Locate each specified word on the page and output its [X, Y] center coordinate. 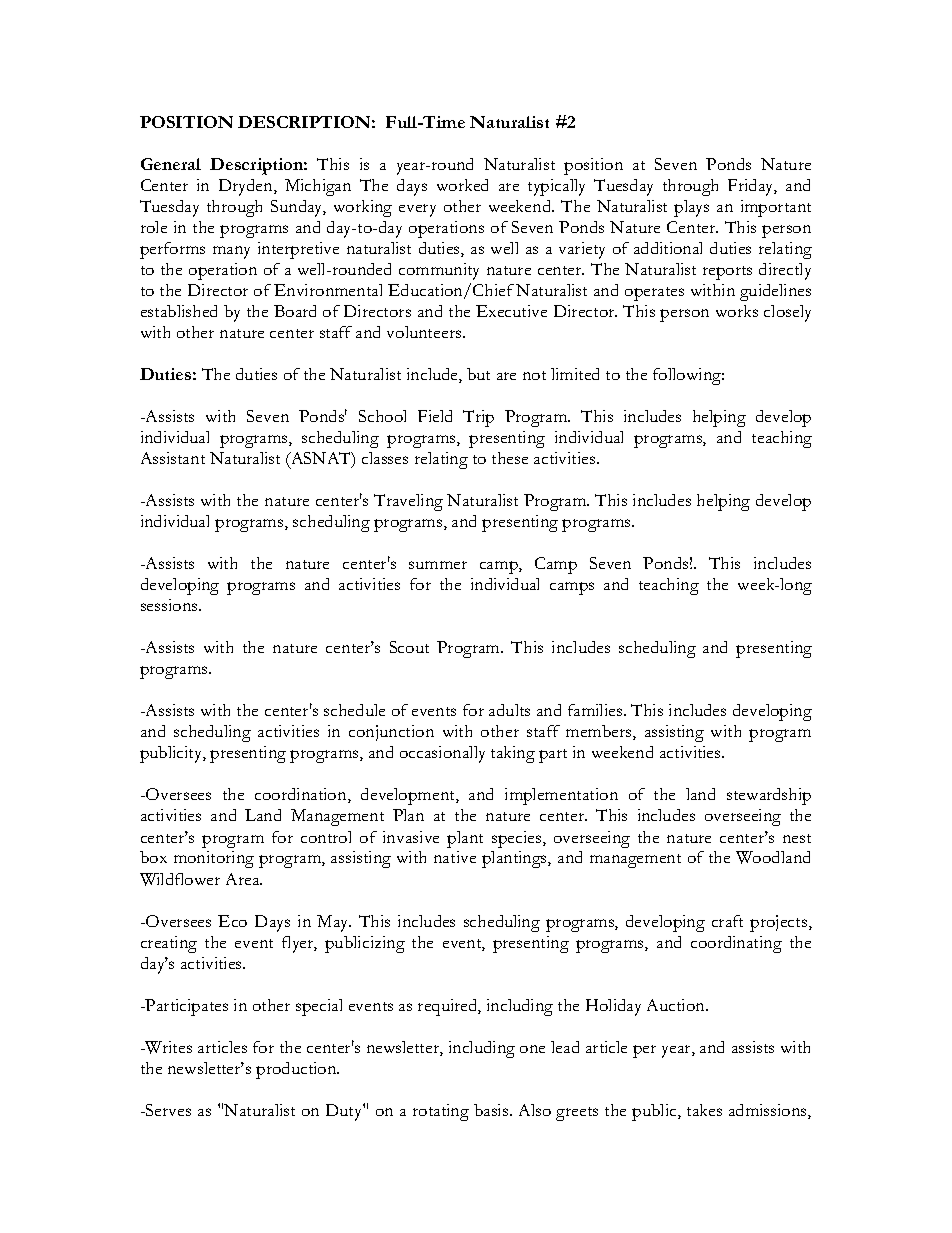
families [596, 710]
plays [691, 208]
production [297, 1070]
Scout [409, 647]
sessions [170, 605]
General [171, 164]
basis [492, 1110]
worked [462, 185]
